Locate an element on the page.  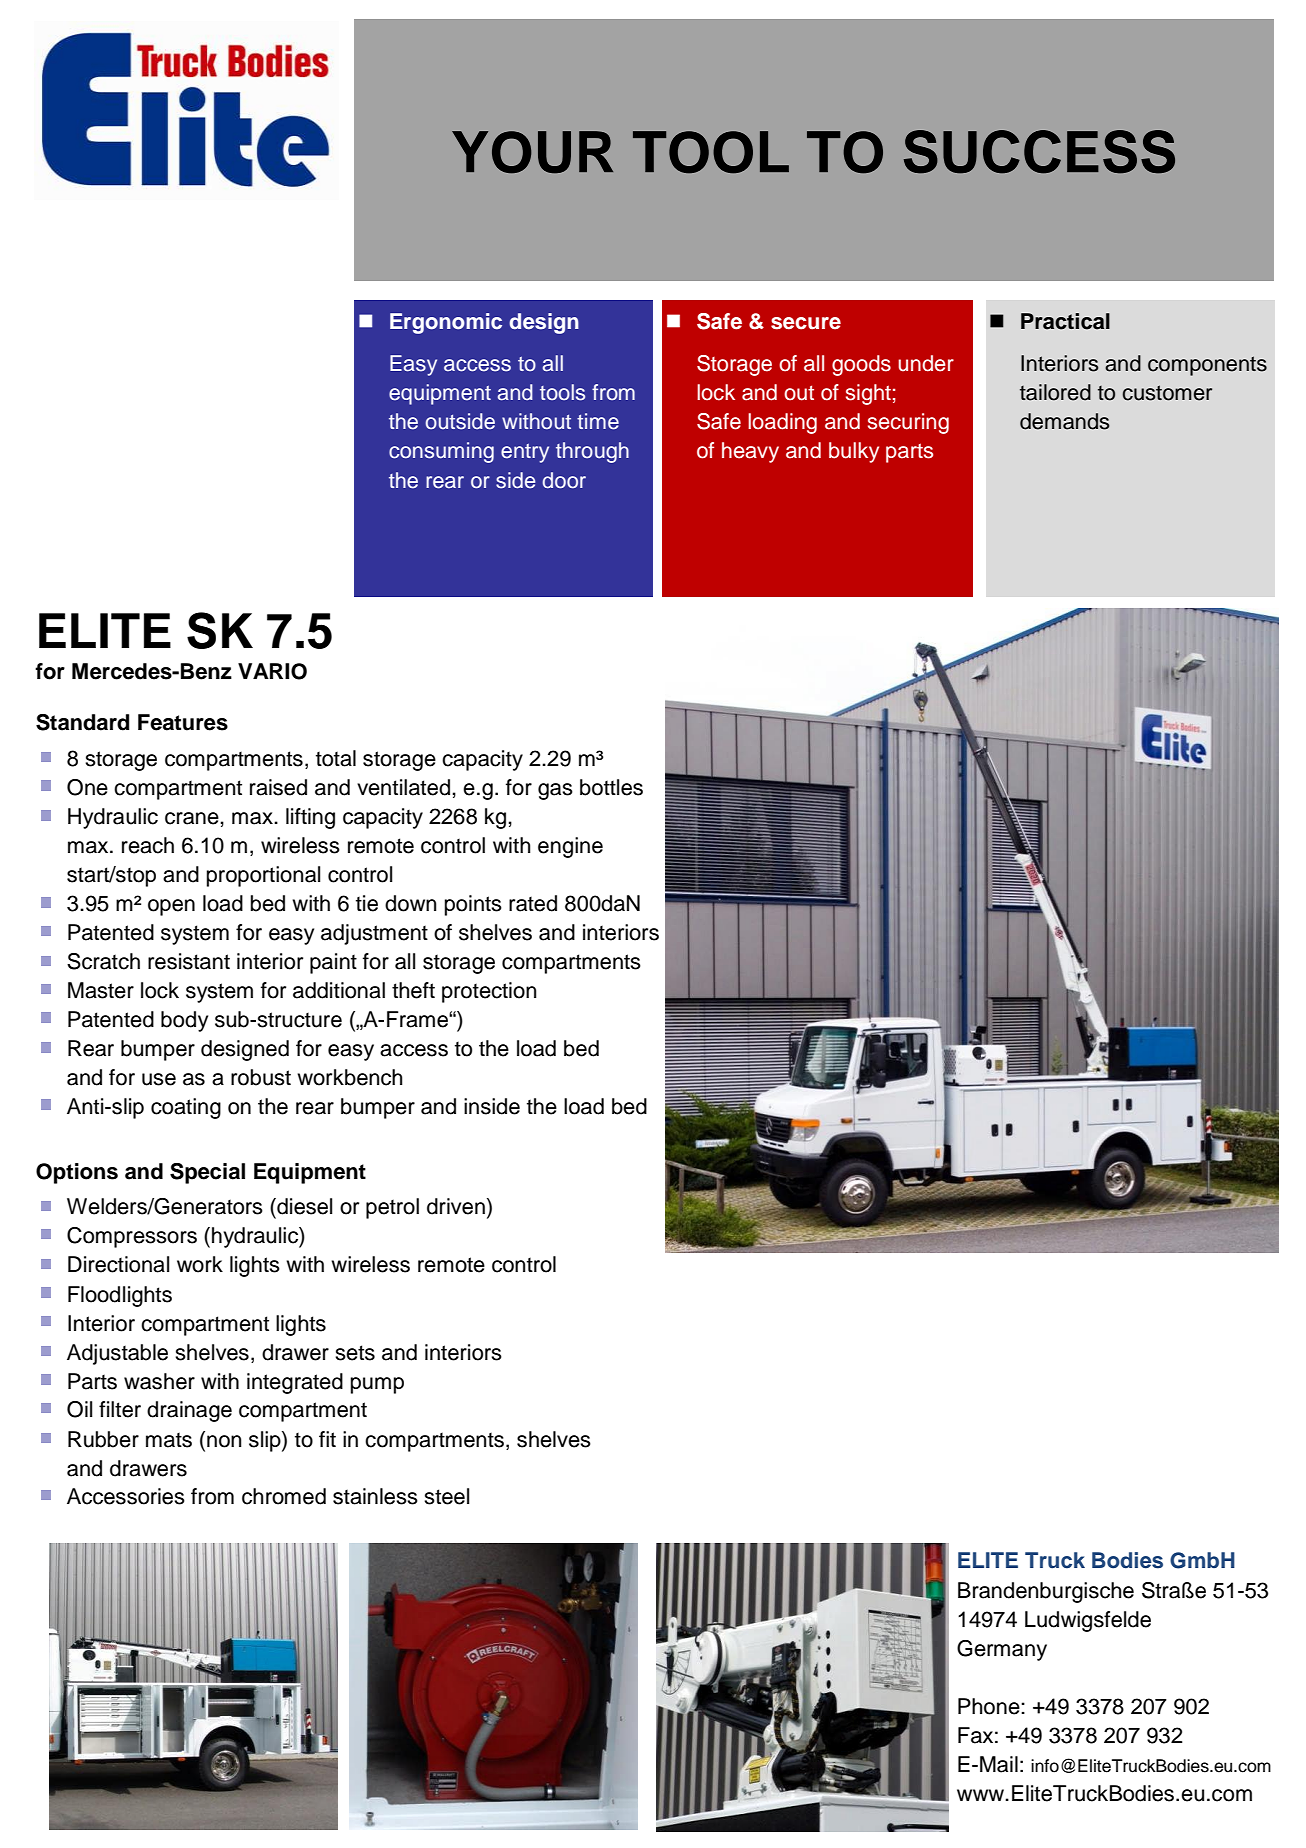
steel is located at coordinates (446, 1496).
